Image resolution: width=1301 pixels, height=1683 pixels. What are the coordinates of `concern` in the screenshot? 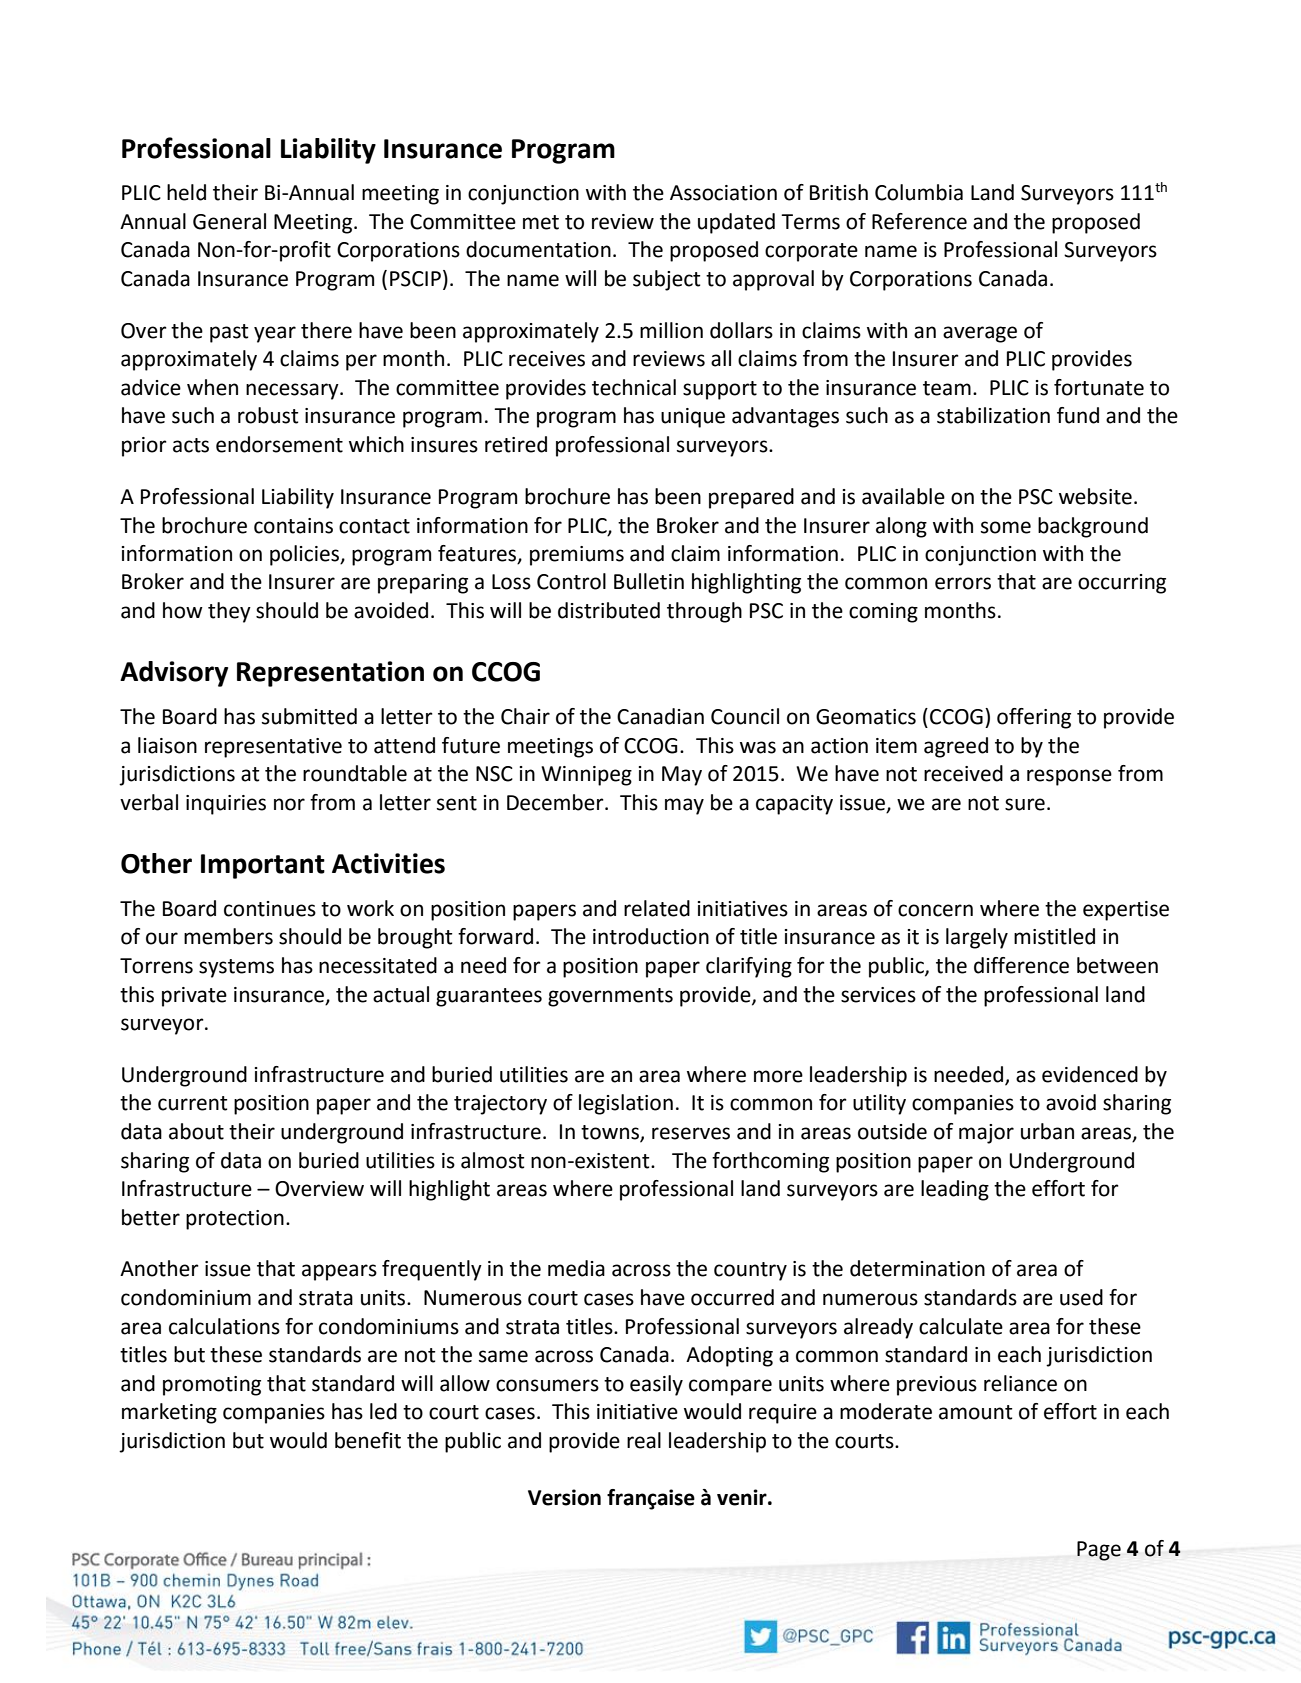 It's located at (935, 910).
